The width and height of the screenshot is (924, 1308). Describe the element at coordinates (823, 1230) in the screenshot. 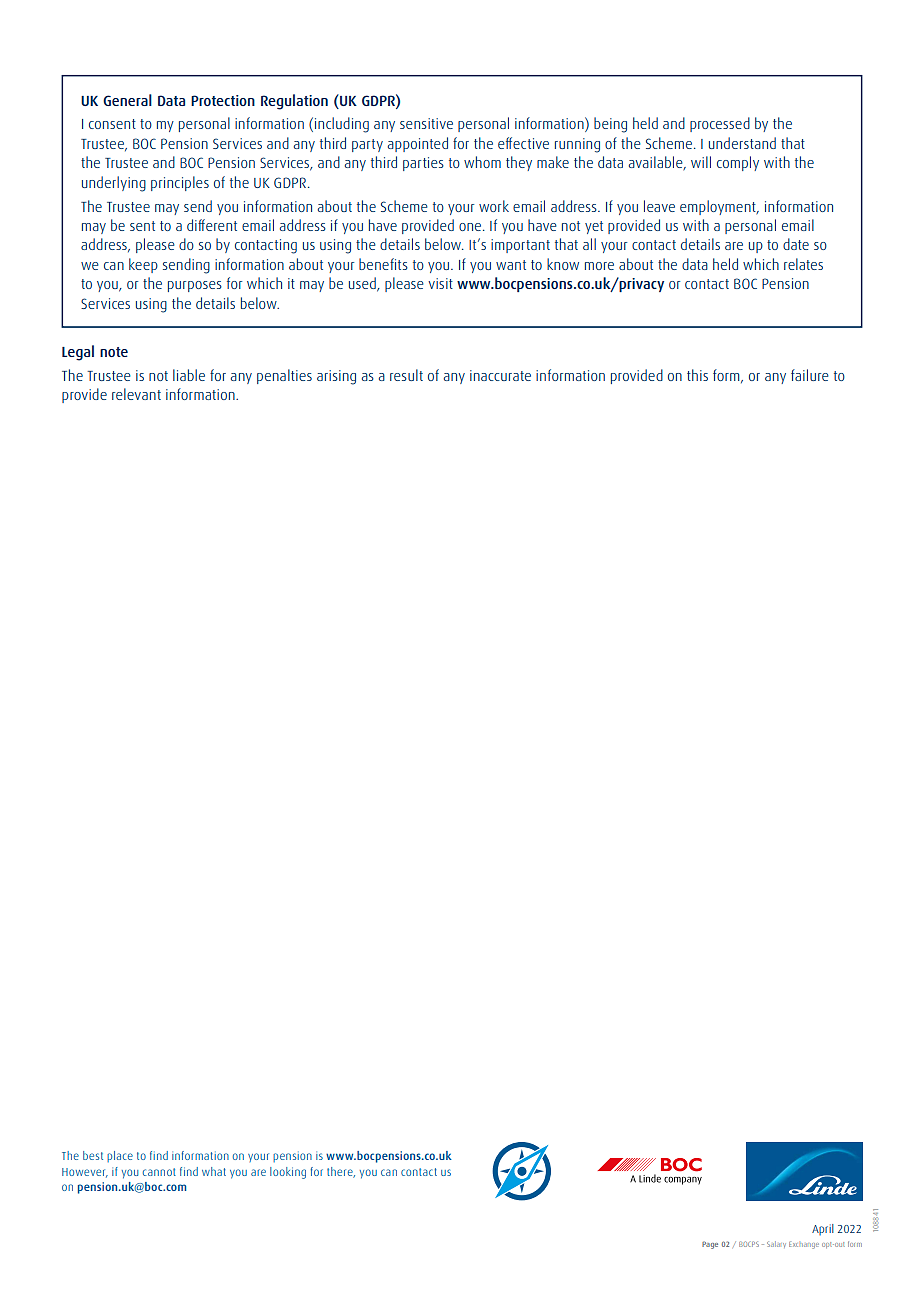

I see `April` at that location.
